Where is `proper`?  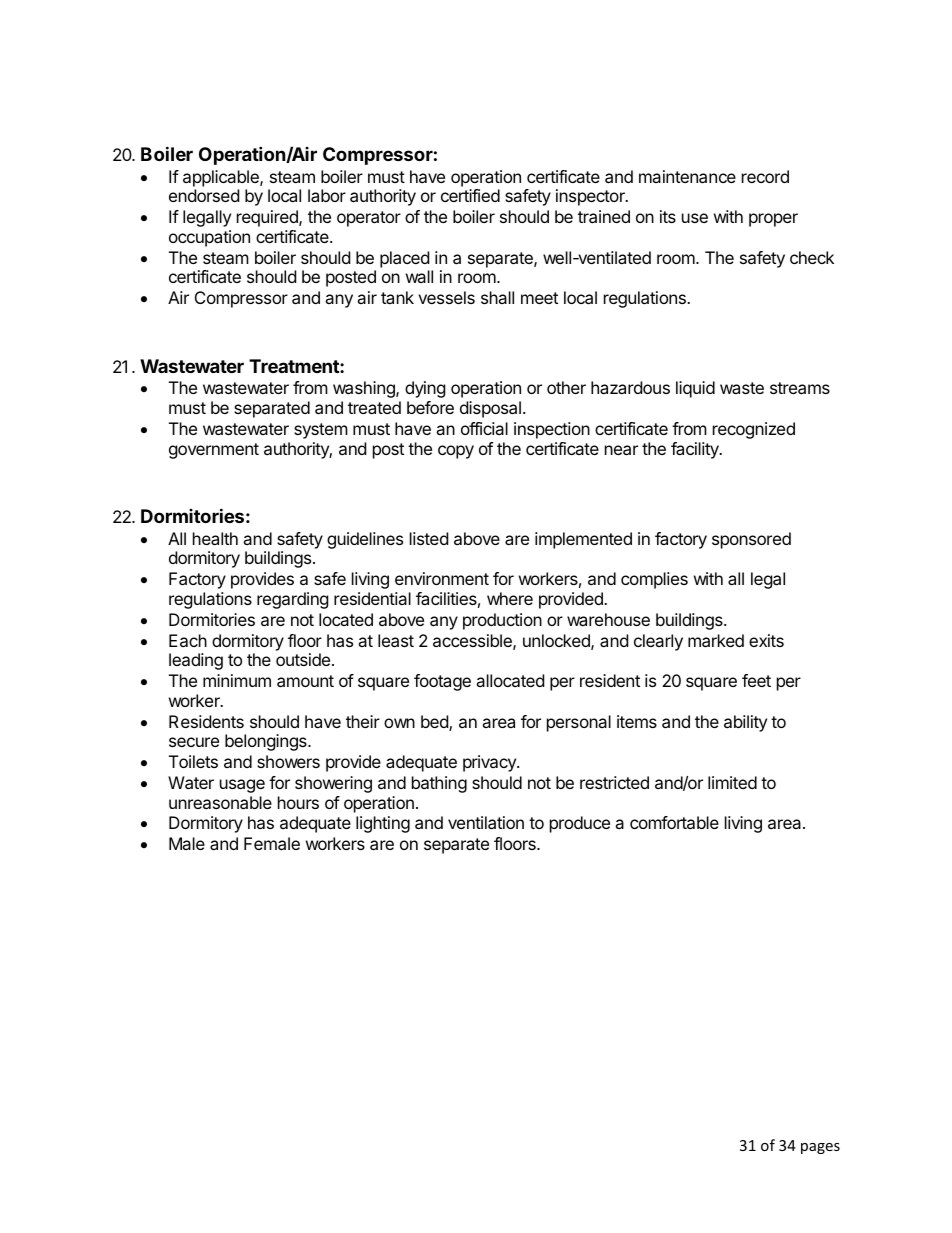 proper is located at coordinates (773, 220).
